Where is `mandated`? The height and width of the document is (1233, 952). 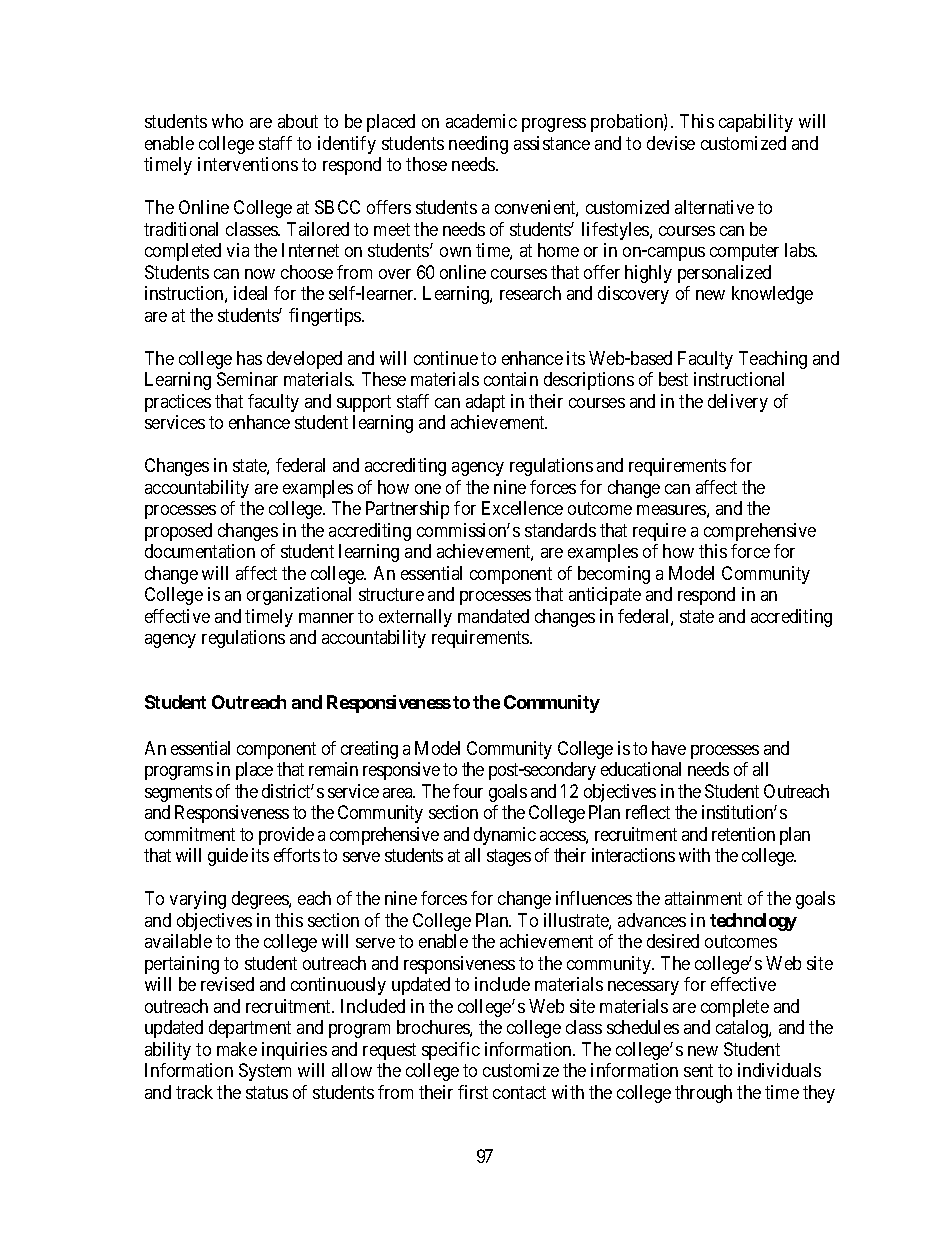 mandated is located at coordinates (493, 616).
